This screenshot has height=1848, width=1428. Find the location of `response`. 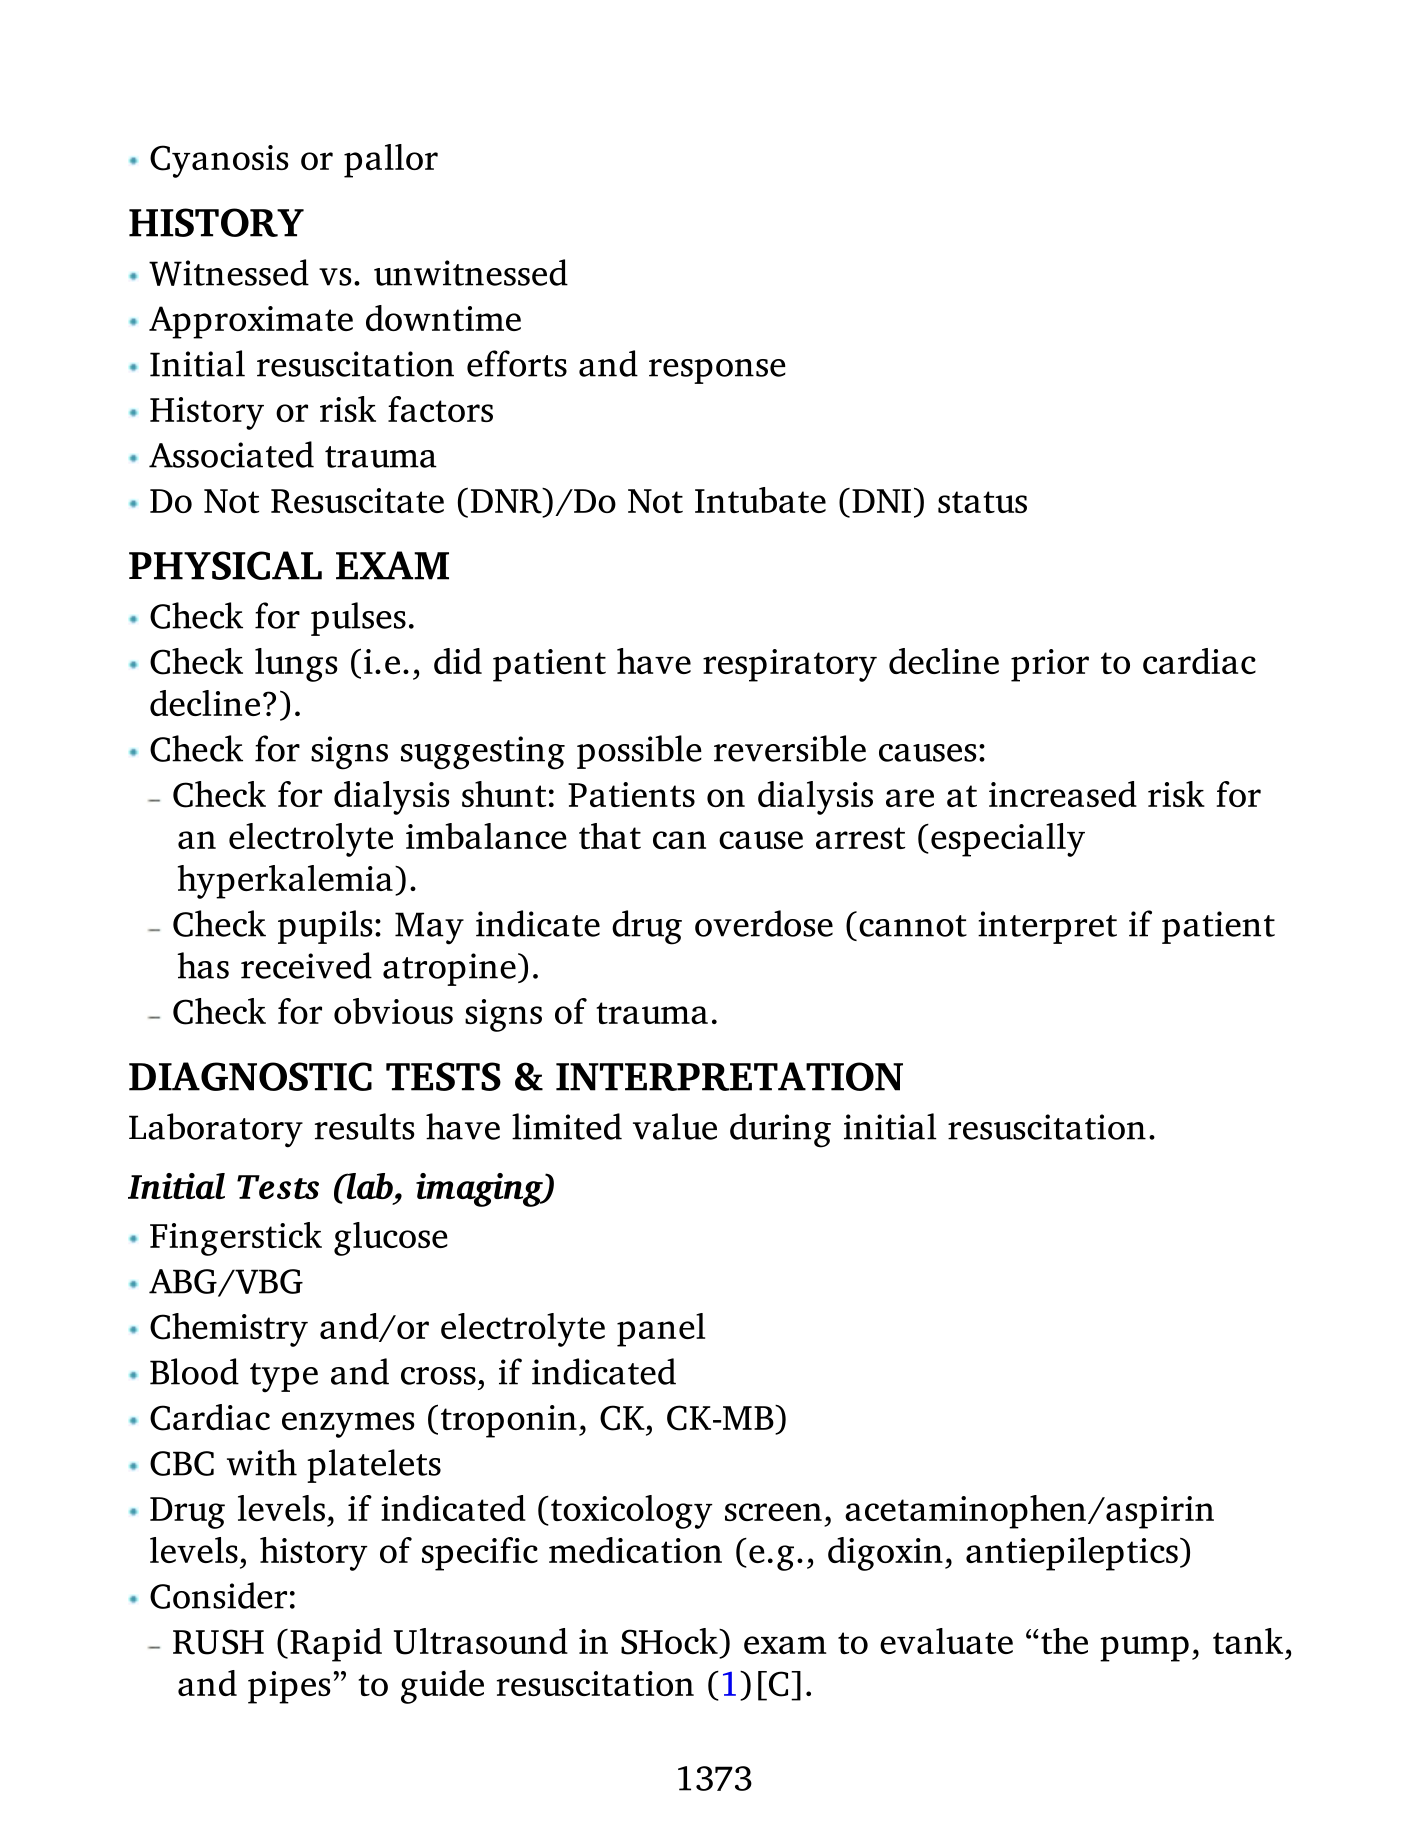

response is located at coordinates (717, 371).
